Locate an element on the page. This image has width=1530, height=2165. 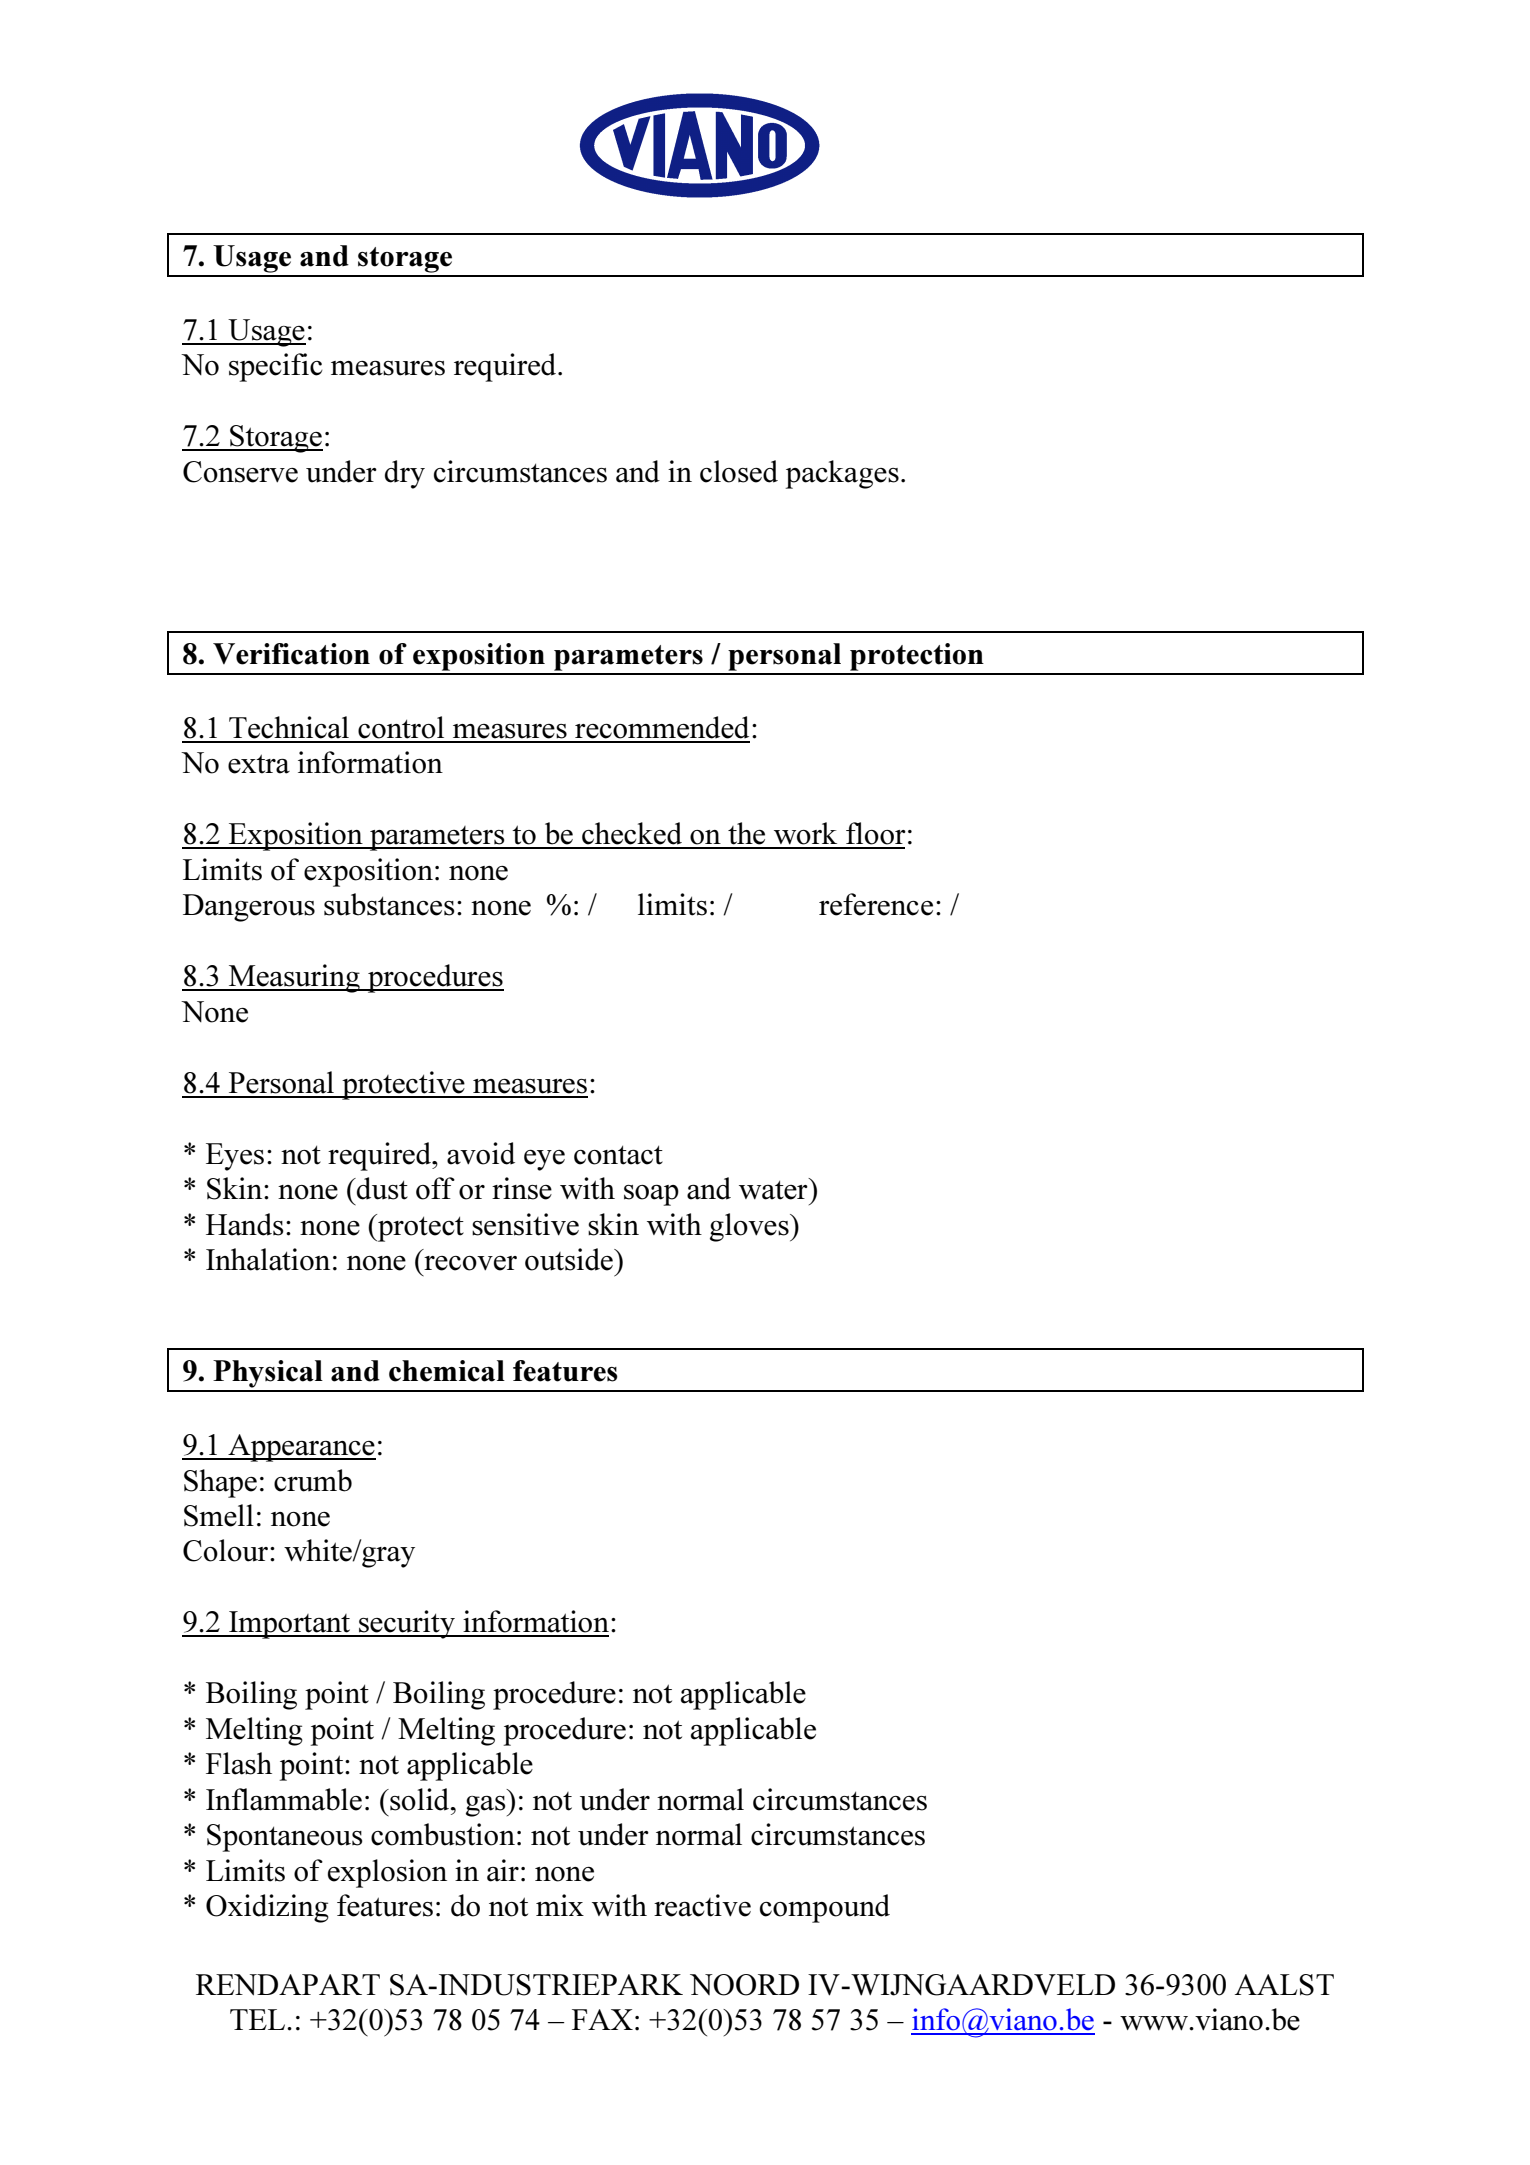
recommended is located at coordinates (662, 727).
